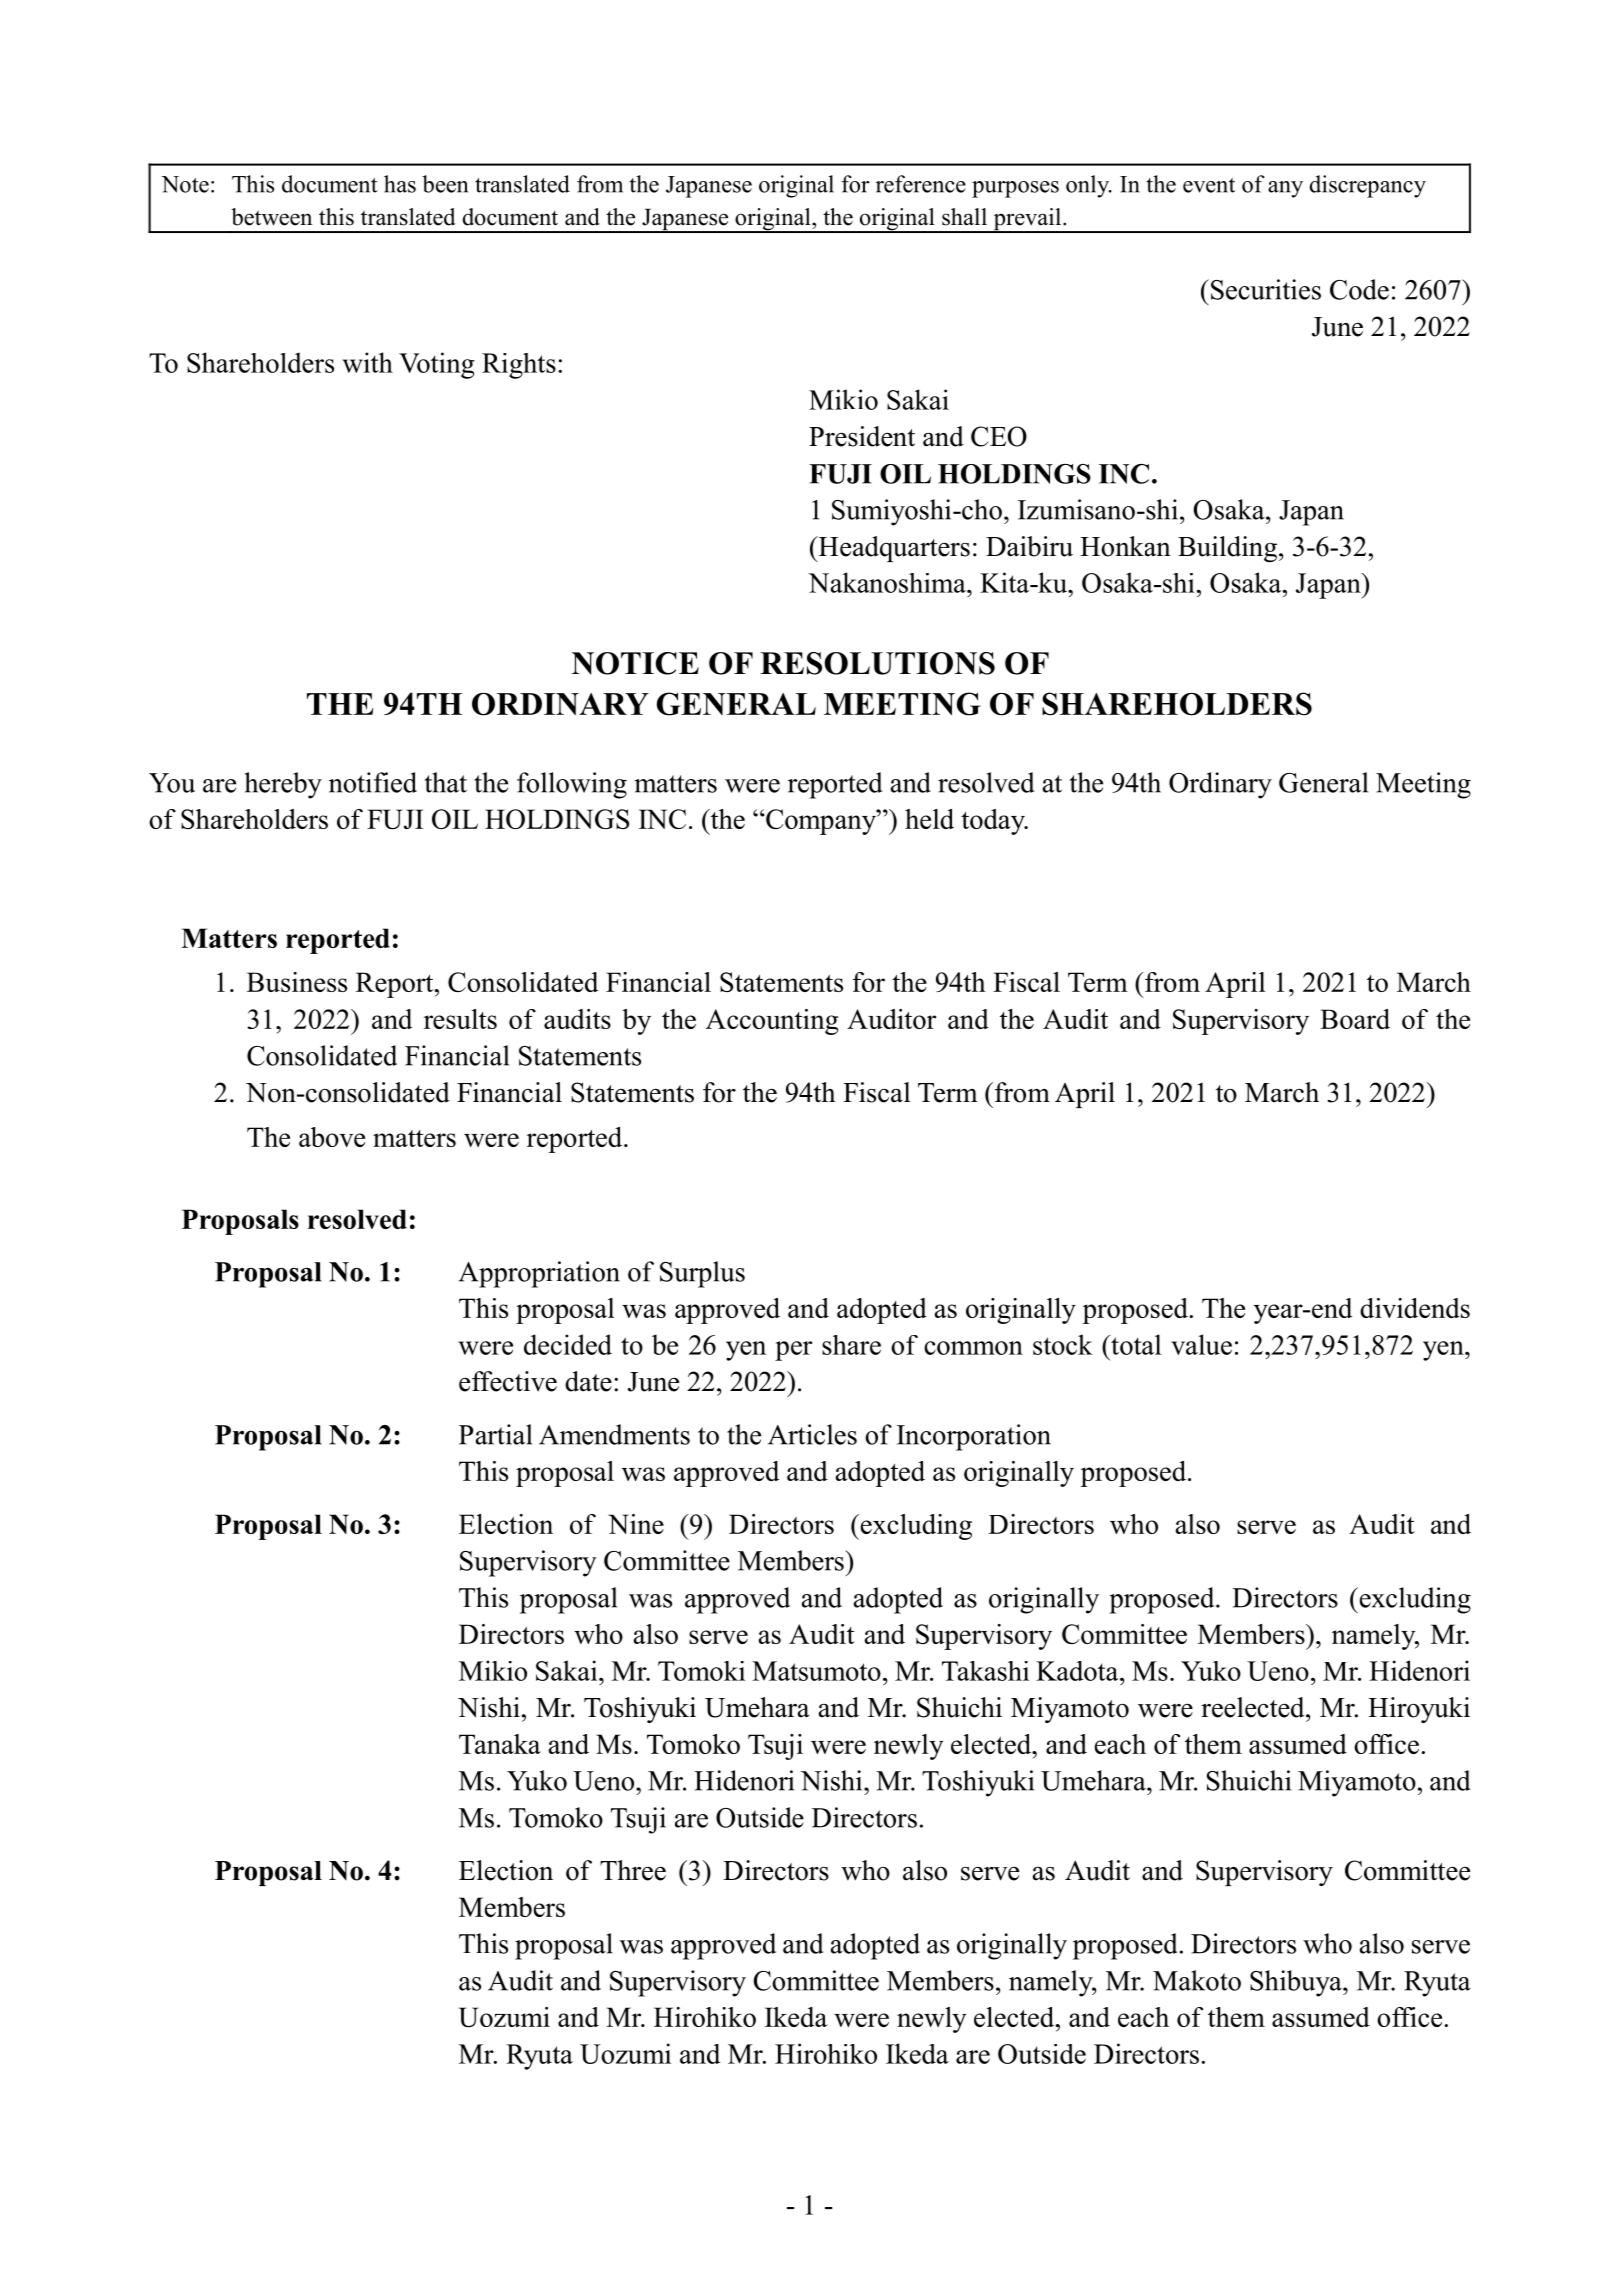 This screenshot has height=2287, width=1617. I want to click on Shibuya, so click(1297, 1983).
